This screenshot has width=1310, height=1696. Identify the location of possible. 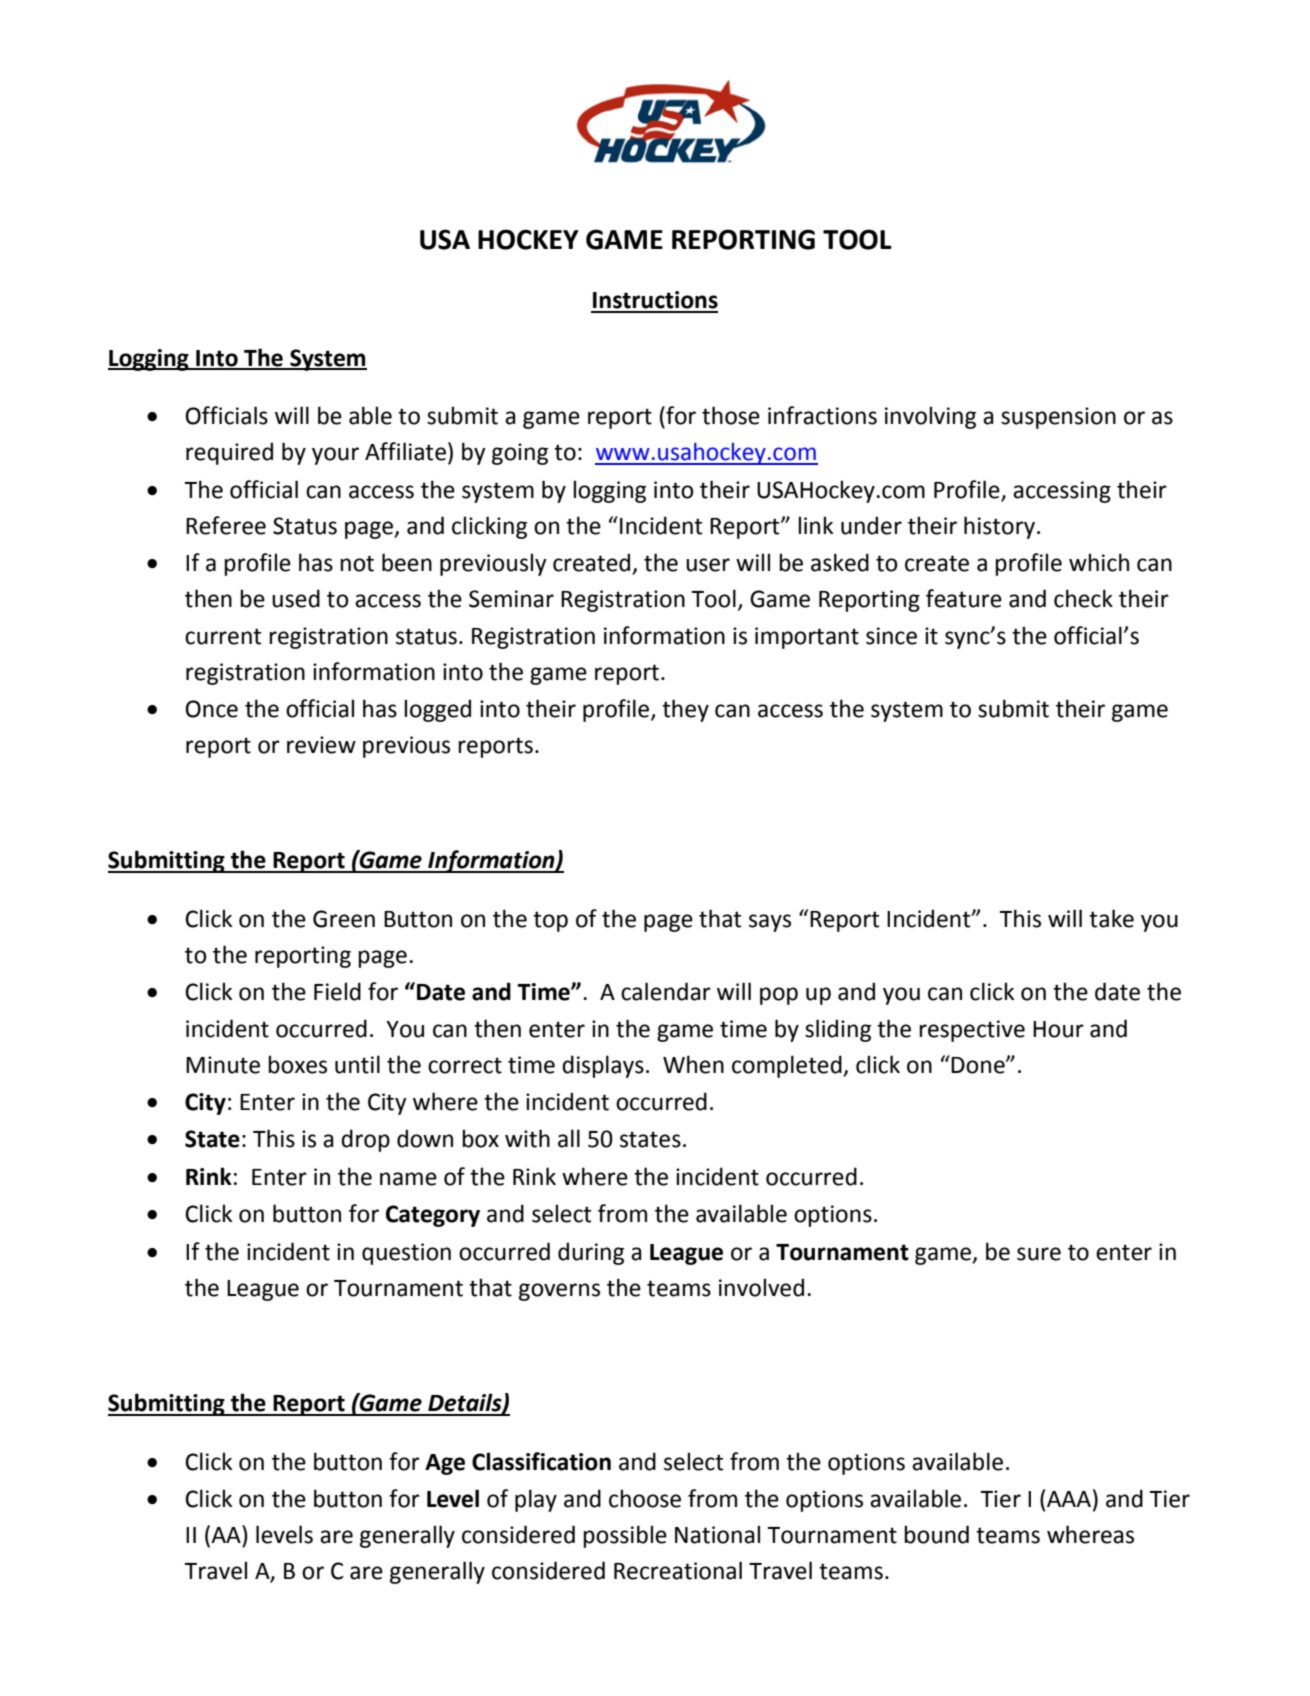
(625, 1536).
